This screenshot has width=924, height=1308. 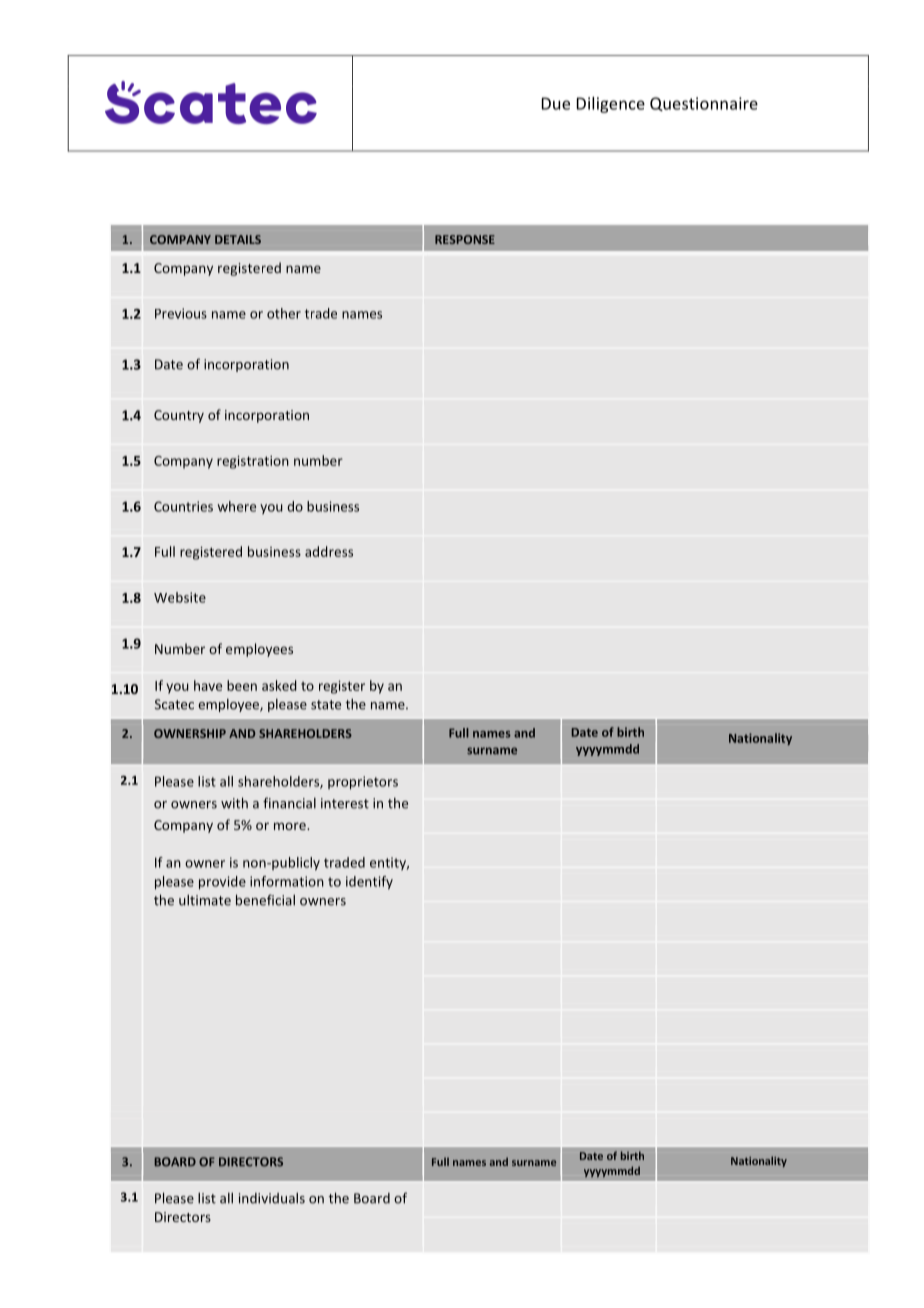 What do you see at coordinates (345, 803) in the screenshot?
I see `interest` at bounding box center [345, 803].
